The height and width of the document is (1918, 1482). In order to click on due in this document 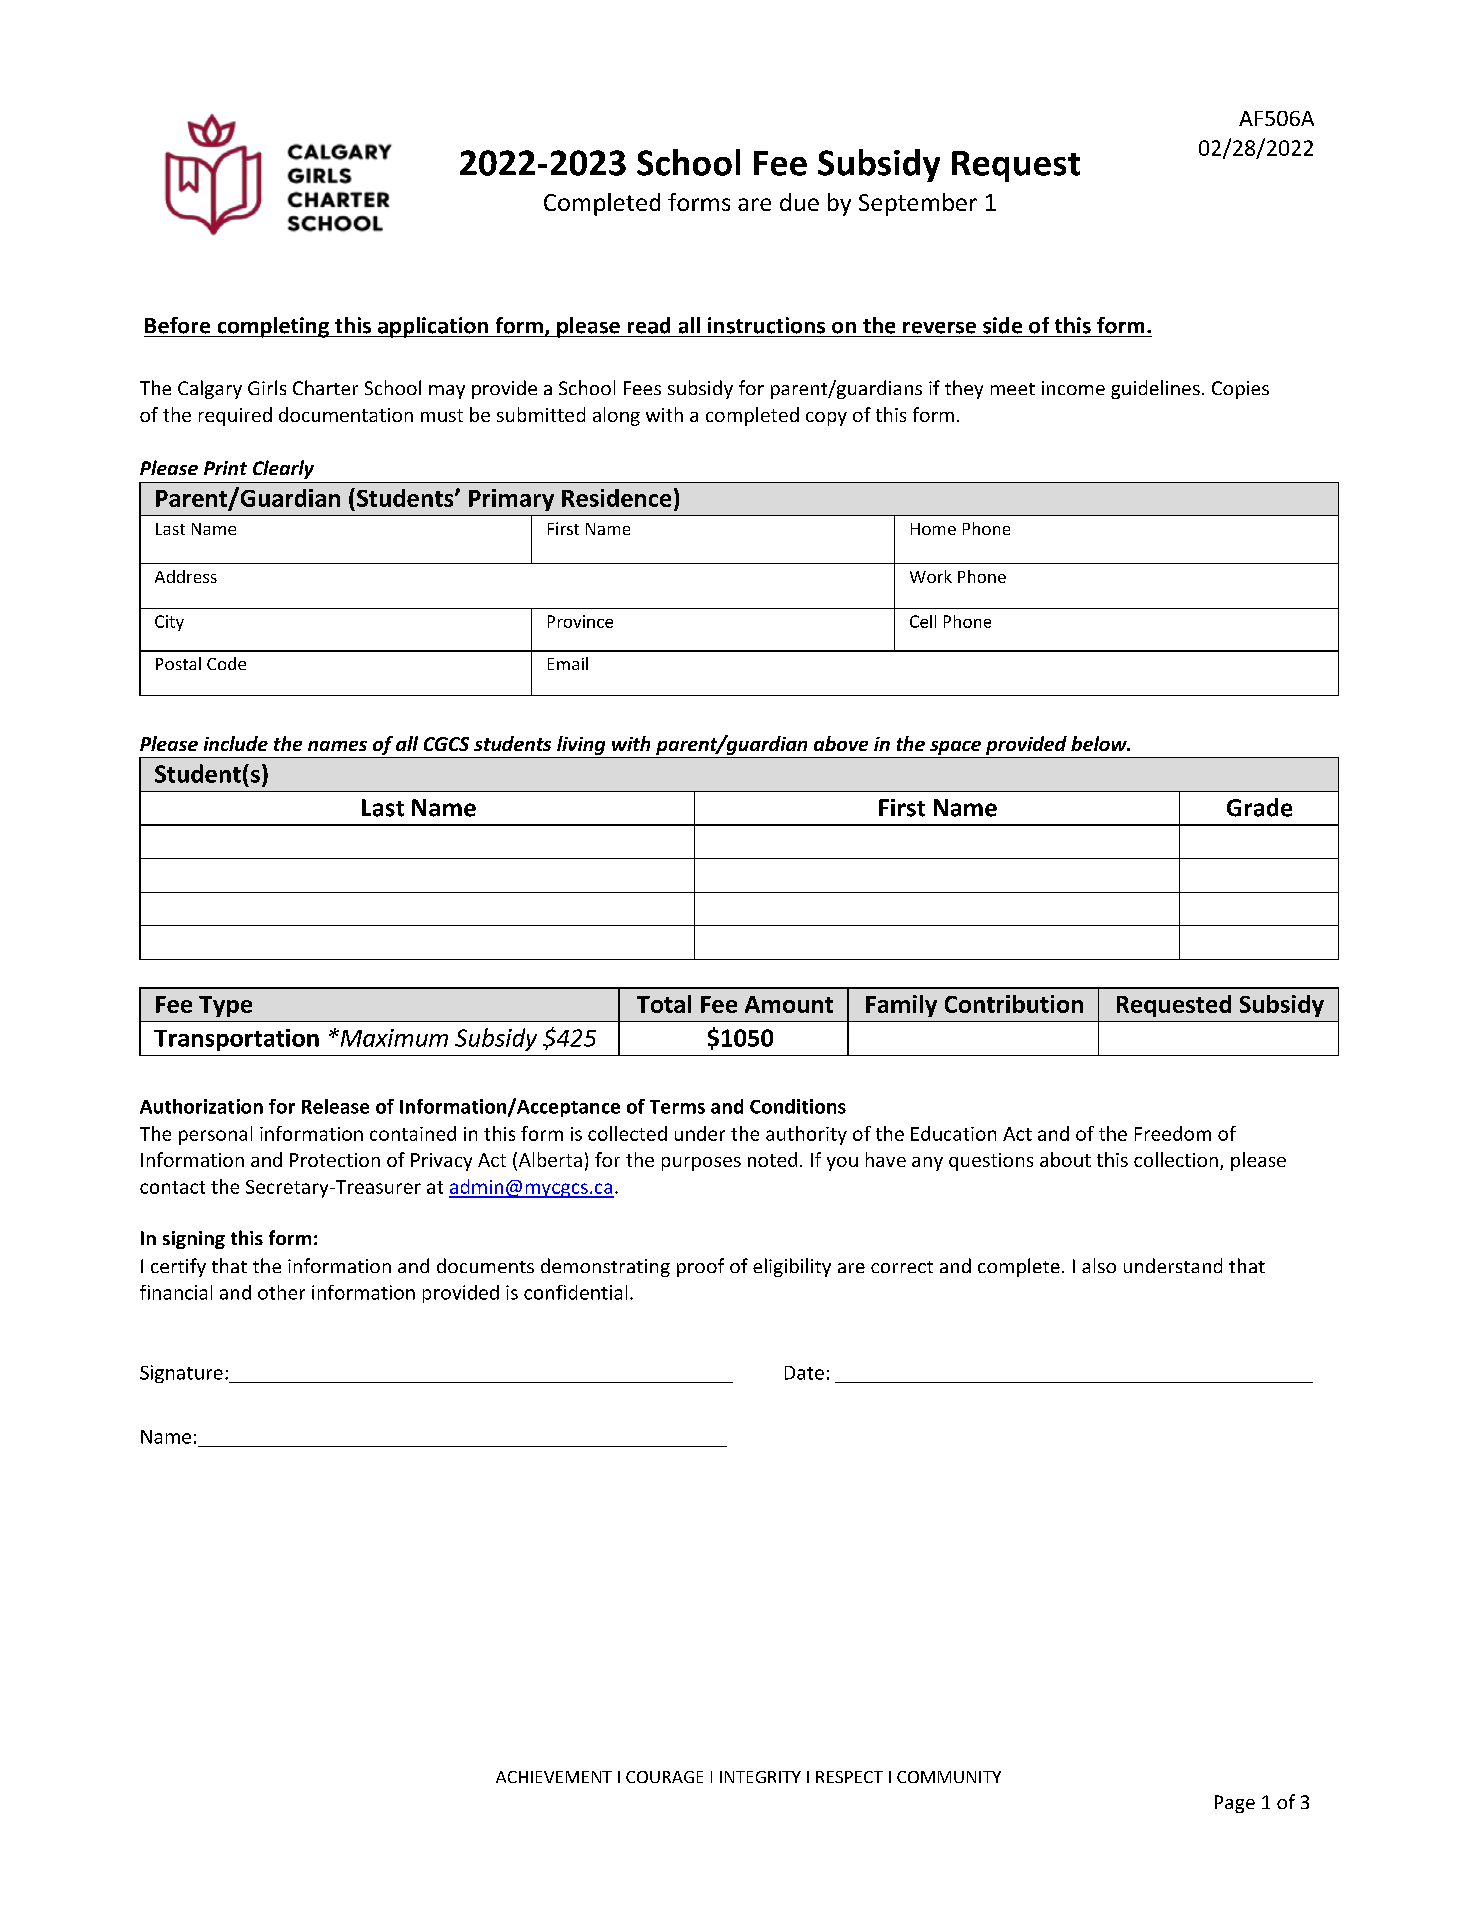, I will do `click(799, 202)`.
